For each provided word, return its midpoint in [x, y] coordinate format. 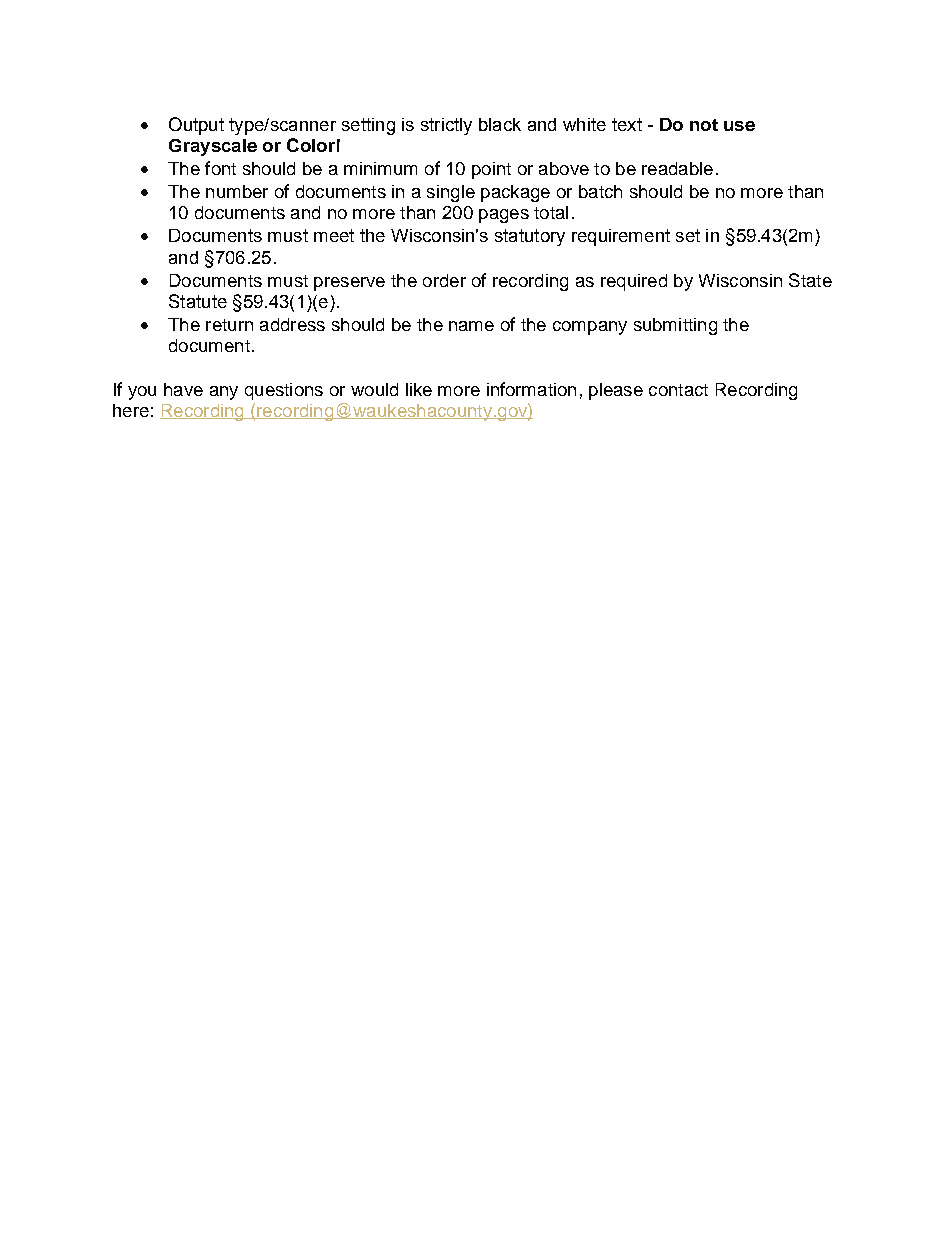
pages [504, 216]
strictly [446, 126]
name [471, 326]
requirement [621, 237]
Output [196, 126]
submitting [675, 326]
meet [334, 235]
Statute [198, 301]
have [183, 389]
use [739, 126]
